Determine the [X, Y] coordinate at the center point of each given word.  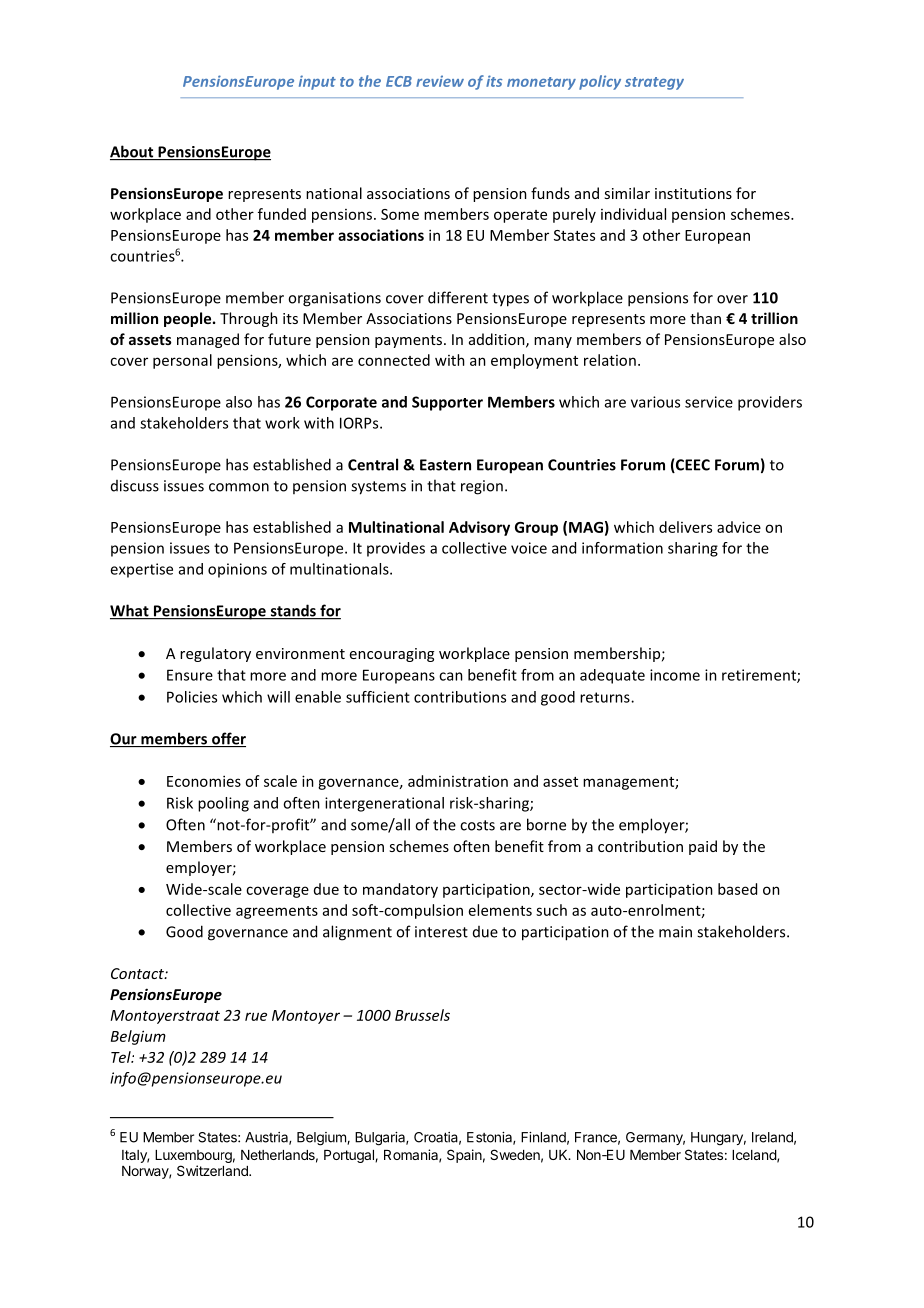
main [675, 932]
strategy [654, 83]
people [189, 319]
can [451, 676]
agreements [277, 912]
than [705, 318]
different [458, 297]
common [239, 487]
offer [228, 739]
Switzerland [213, 1170]
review [440, 81]
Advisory [479, 528]
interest [441, 932]
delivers [685, 527]
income [675, 675]
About [133, 152]
